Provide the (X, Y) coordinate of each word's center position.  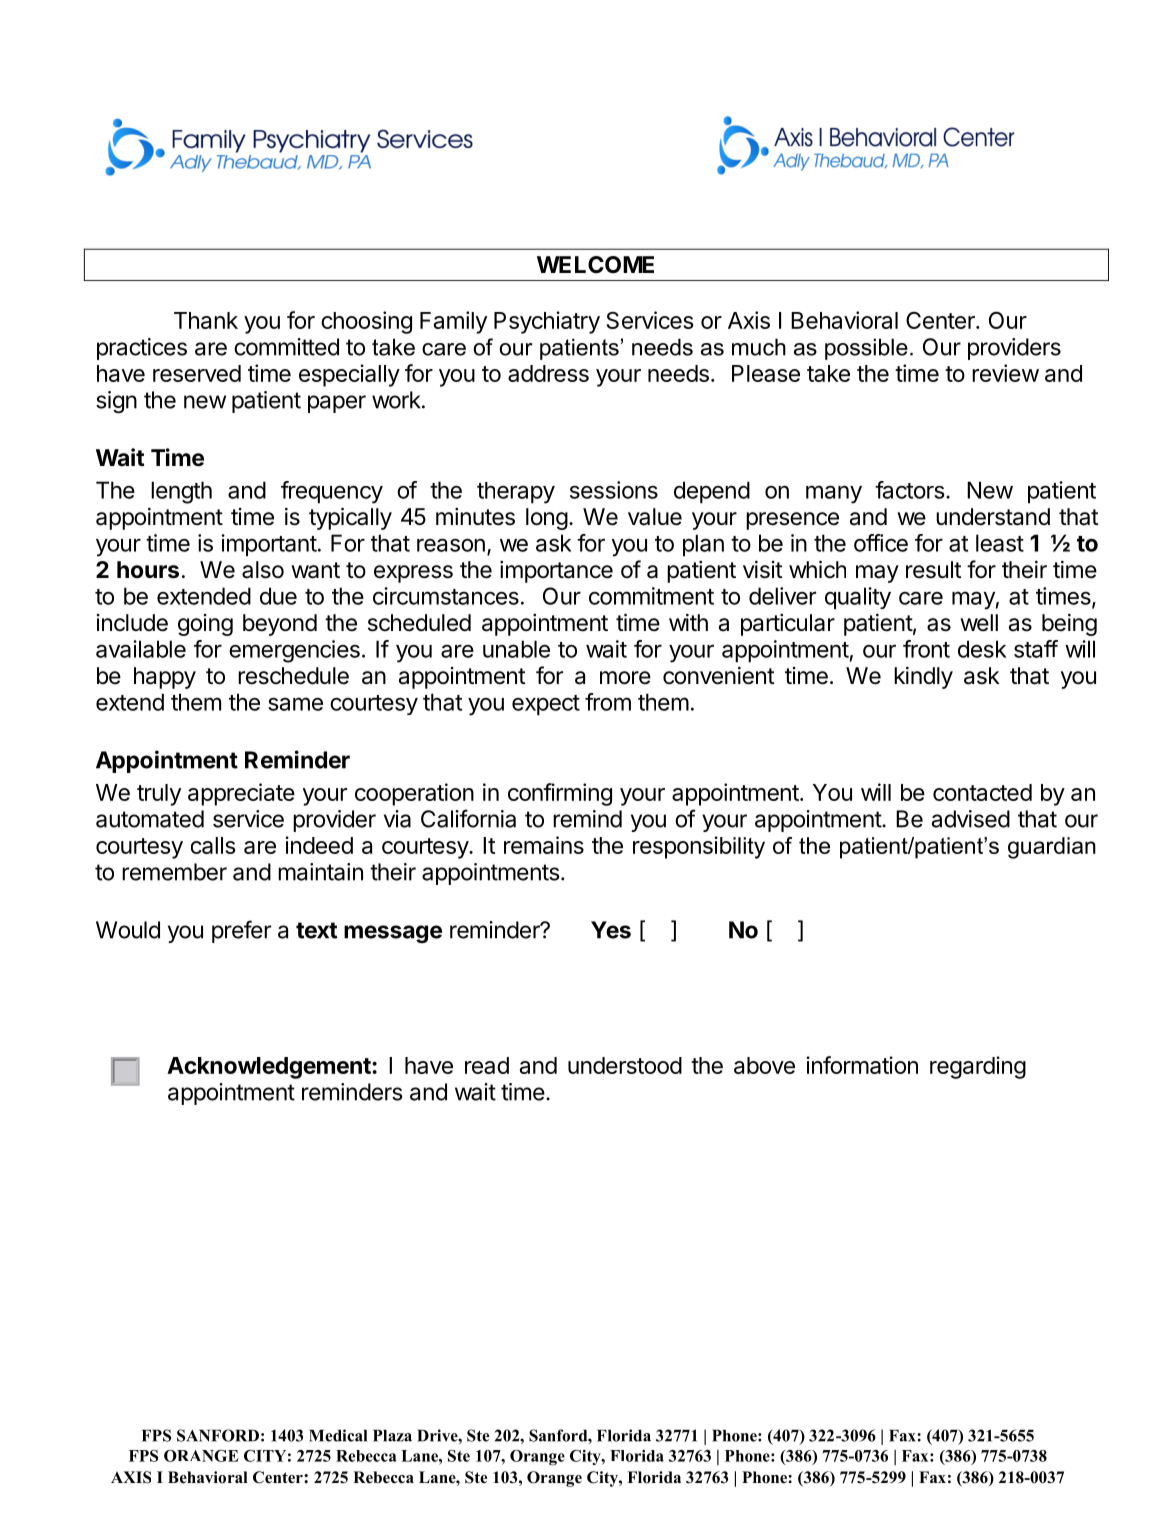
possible (866, 349)
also (263, 570)
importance (556, 572)
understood (625, 1065)
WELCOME (595, 264)
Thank (206, 320)
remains (544, 845)
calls (213, 845)
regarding (978, 1067)
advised (971, 819)
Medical (338, 1435)
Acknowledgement (270, 1068)
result (934, 570)
